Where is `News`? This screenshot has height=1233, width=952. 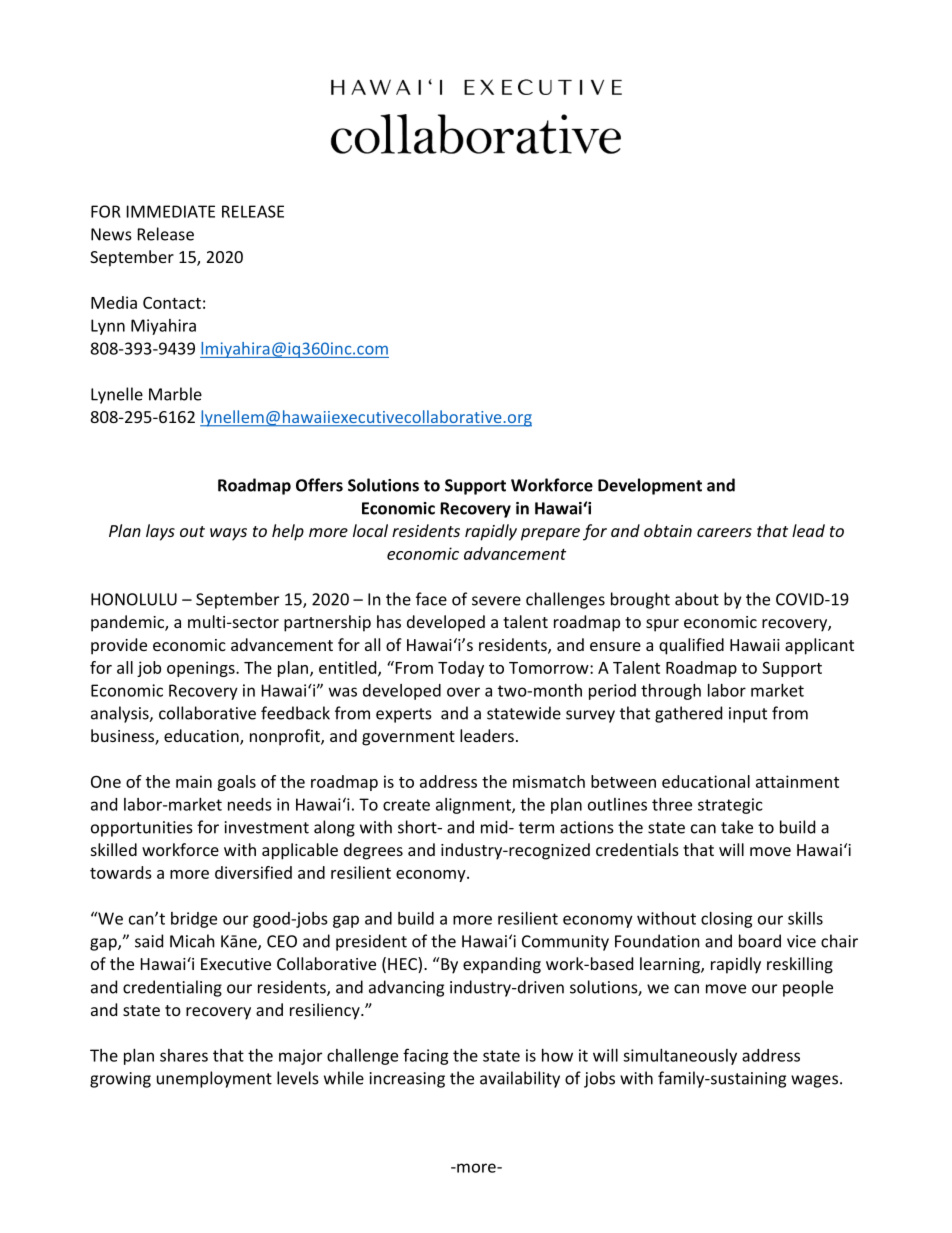
News is located at coordinates (111, 234).
